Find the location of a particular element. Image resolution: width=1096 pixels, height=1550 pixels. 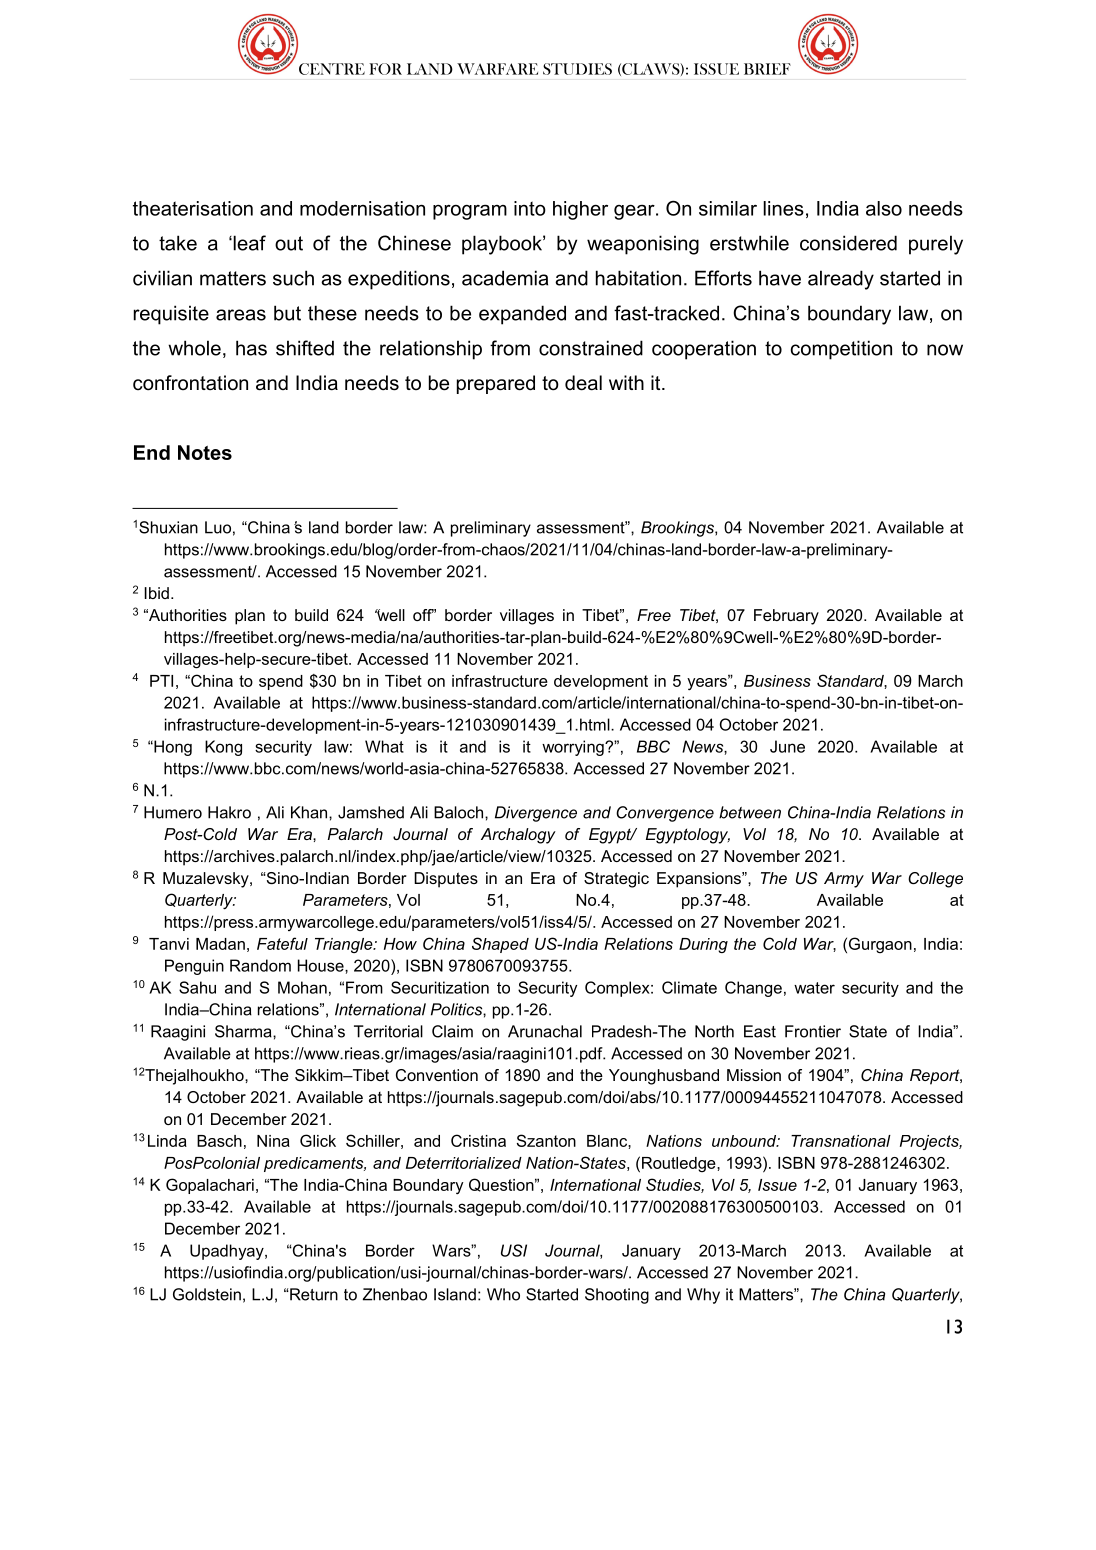

has is located at coordinates (251, 348).
